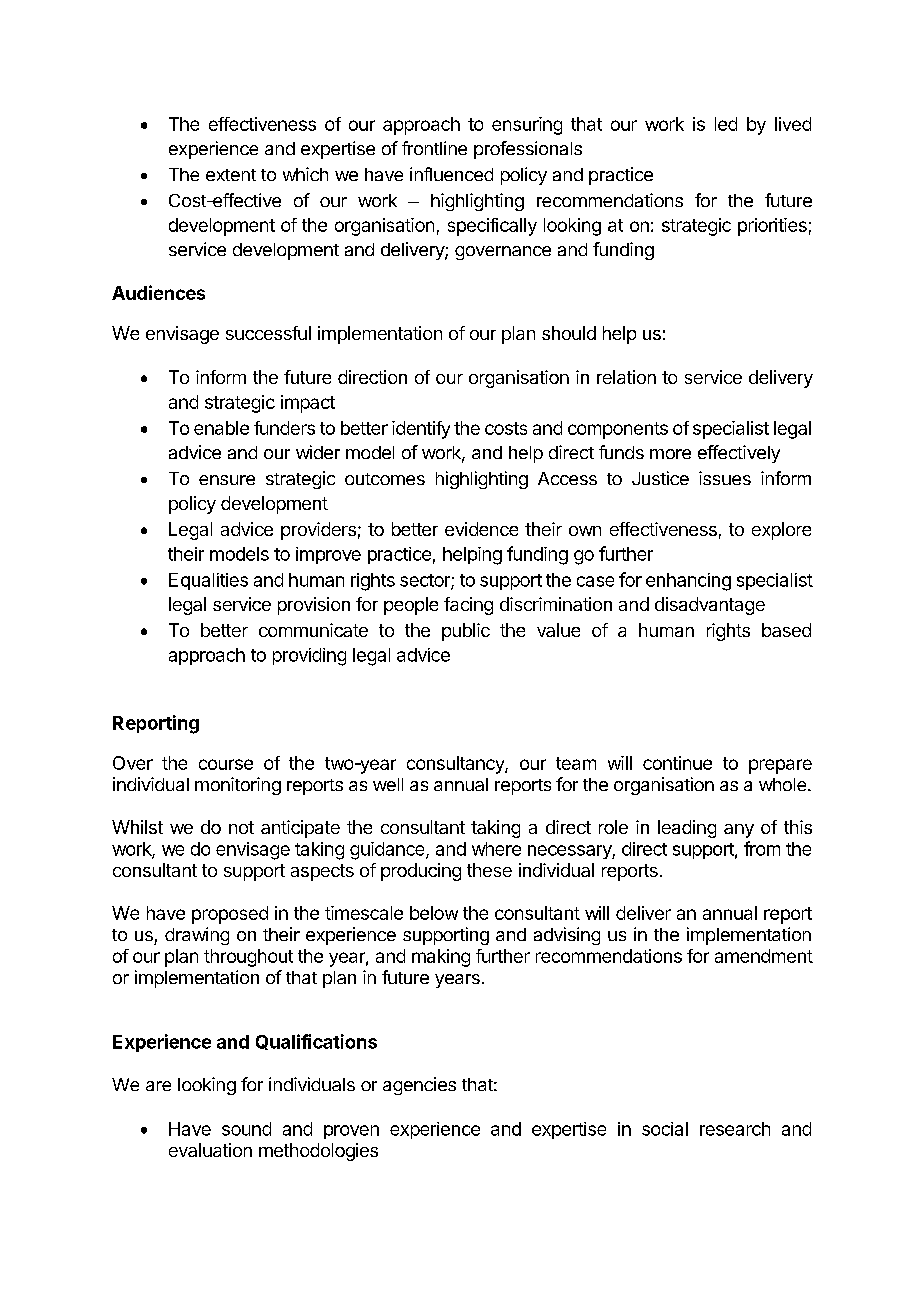 This image has width=924, height=1308. Describe the element at coordinates (246, 1129) in the image. I see `sound` at that location.
